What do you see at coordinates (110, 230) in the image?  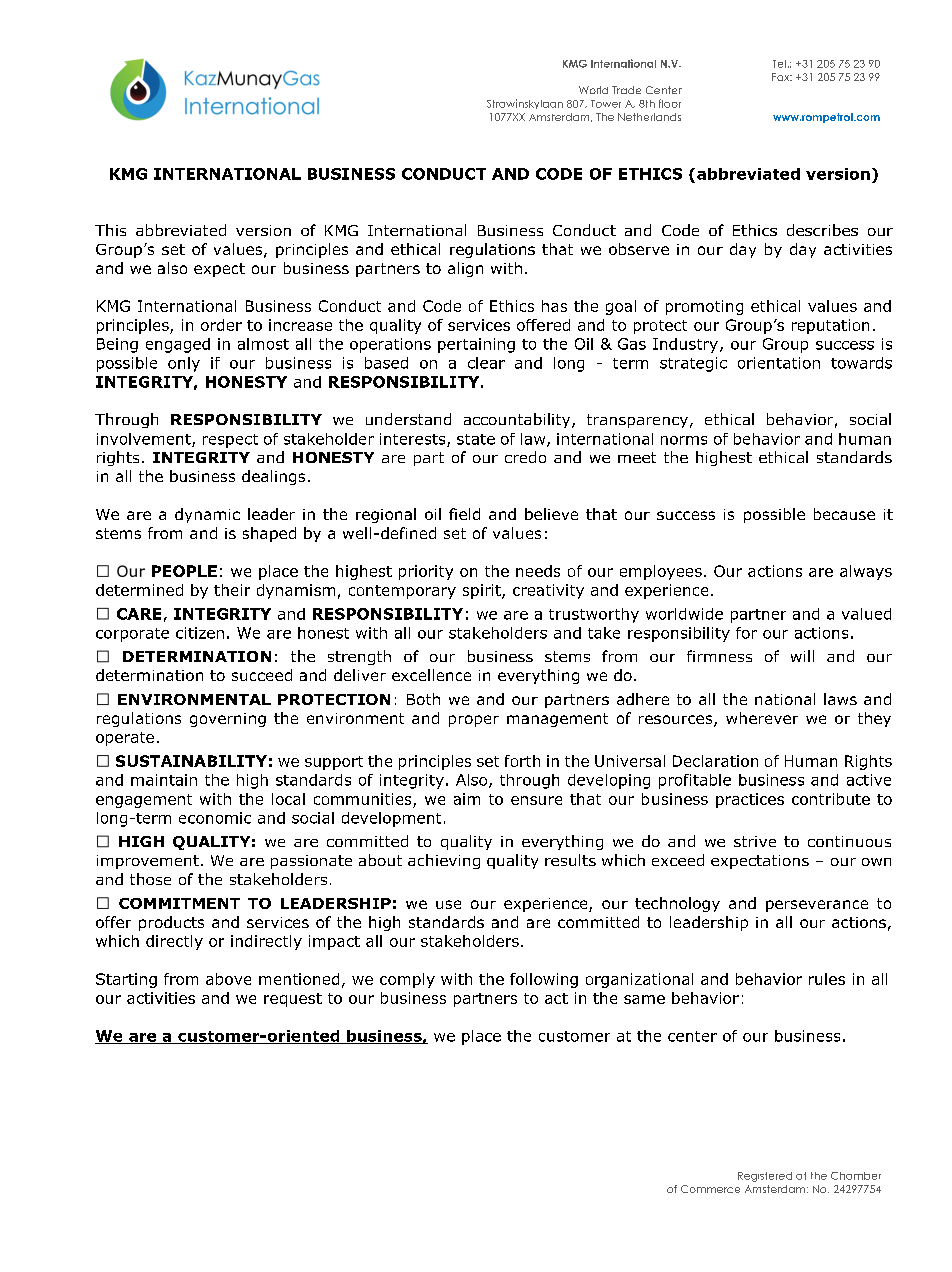 I see `This` at bounding box center [110, 230].
